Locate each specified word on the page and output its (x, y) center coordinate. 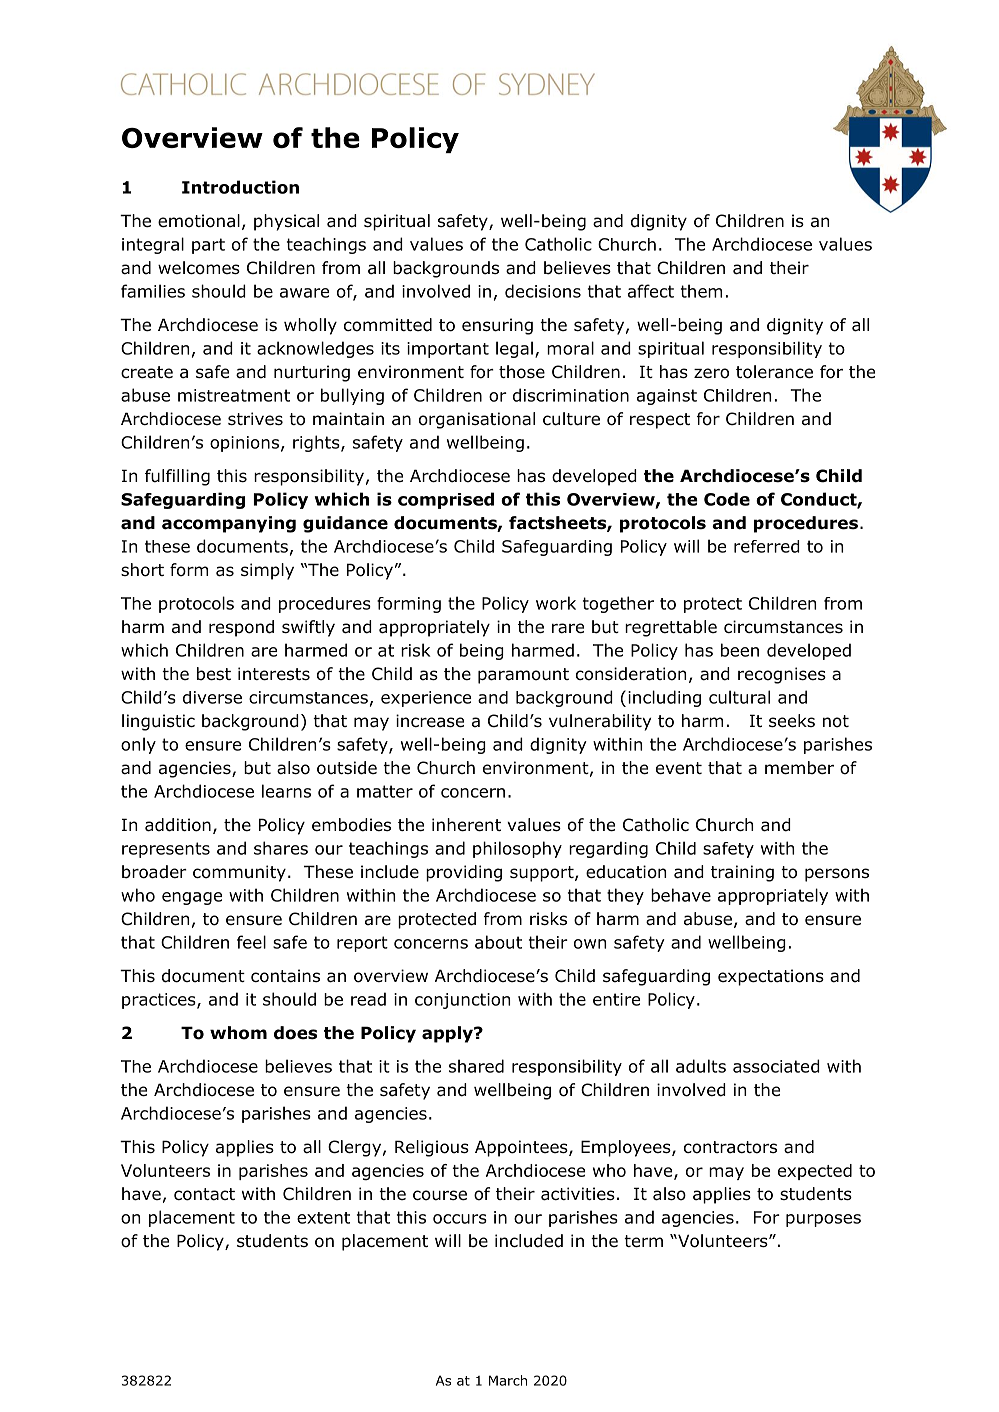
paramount (523, 676)
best (214, 674)
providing (464, 873)
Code (727, 499)
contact (204, 1194)
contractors (730, 1147)
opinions (244, 444)
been (740, 650)
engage (192, 898)
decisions (543, 291)
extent (323, 1218)
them (701, 291)
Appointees (522, 1148)
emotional (199, 221)
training (742, 873)
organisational (477, 420)
